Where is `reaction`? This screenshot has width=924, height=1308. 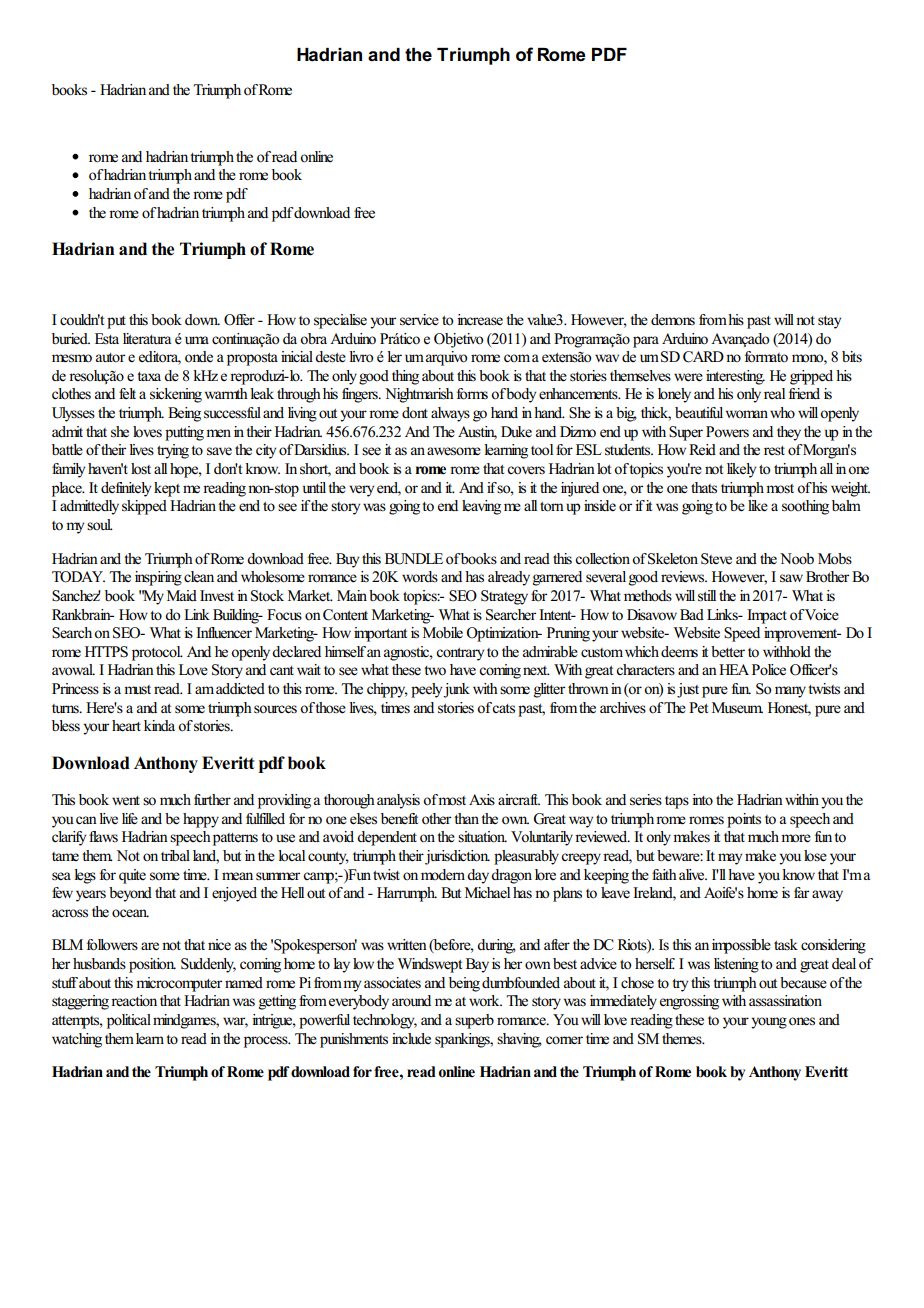 reaction is located at coordinates (134, 1001).
